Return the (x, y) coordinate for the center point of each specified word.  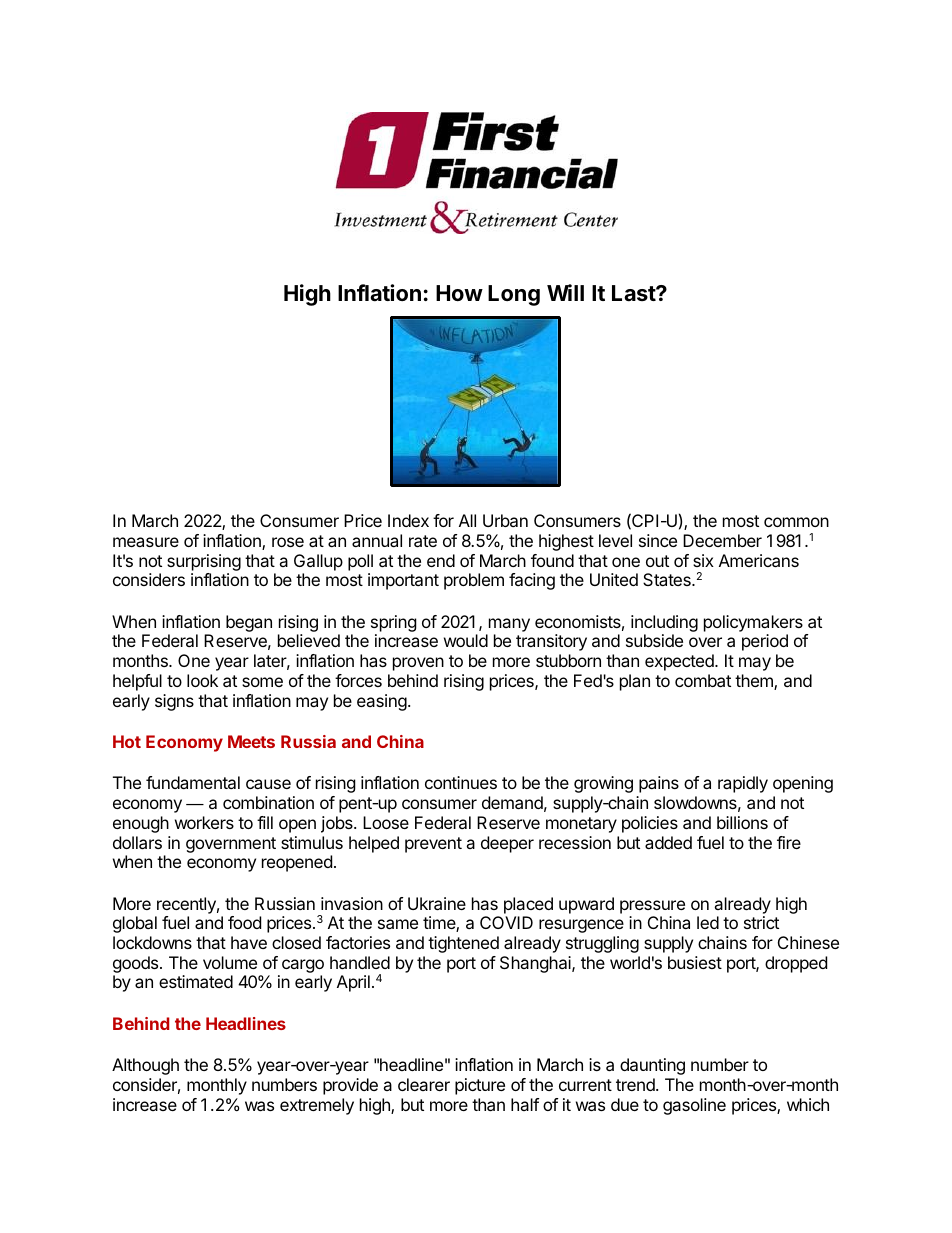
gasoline (694, 1106)
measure (146, 542)
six (703, 560)
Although (145, 1066)
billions (742, 822)
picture (480, 1086)
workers (204, 822)
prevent (433, 845)
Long (514, 295)
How (459, 293)
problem (474, 581)
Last (634, 293)
